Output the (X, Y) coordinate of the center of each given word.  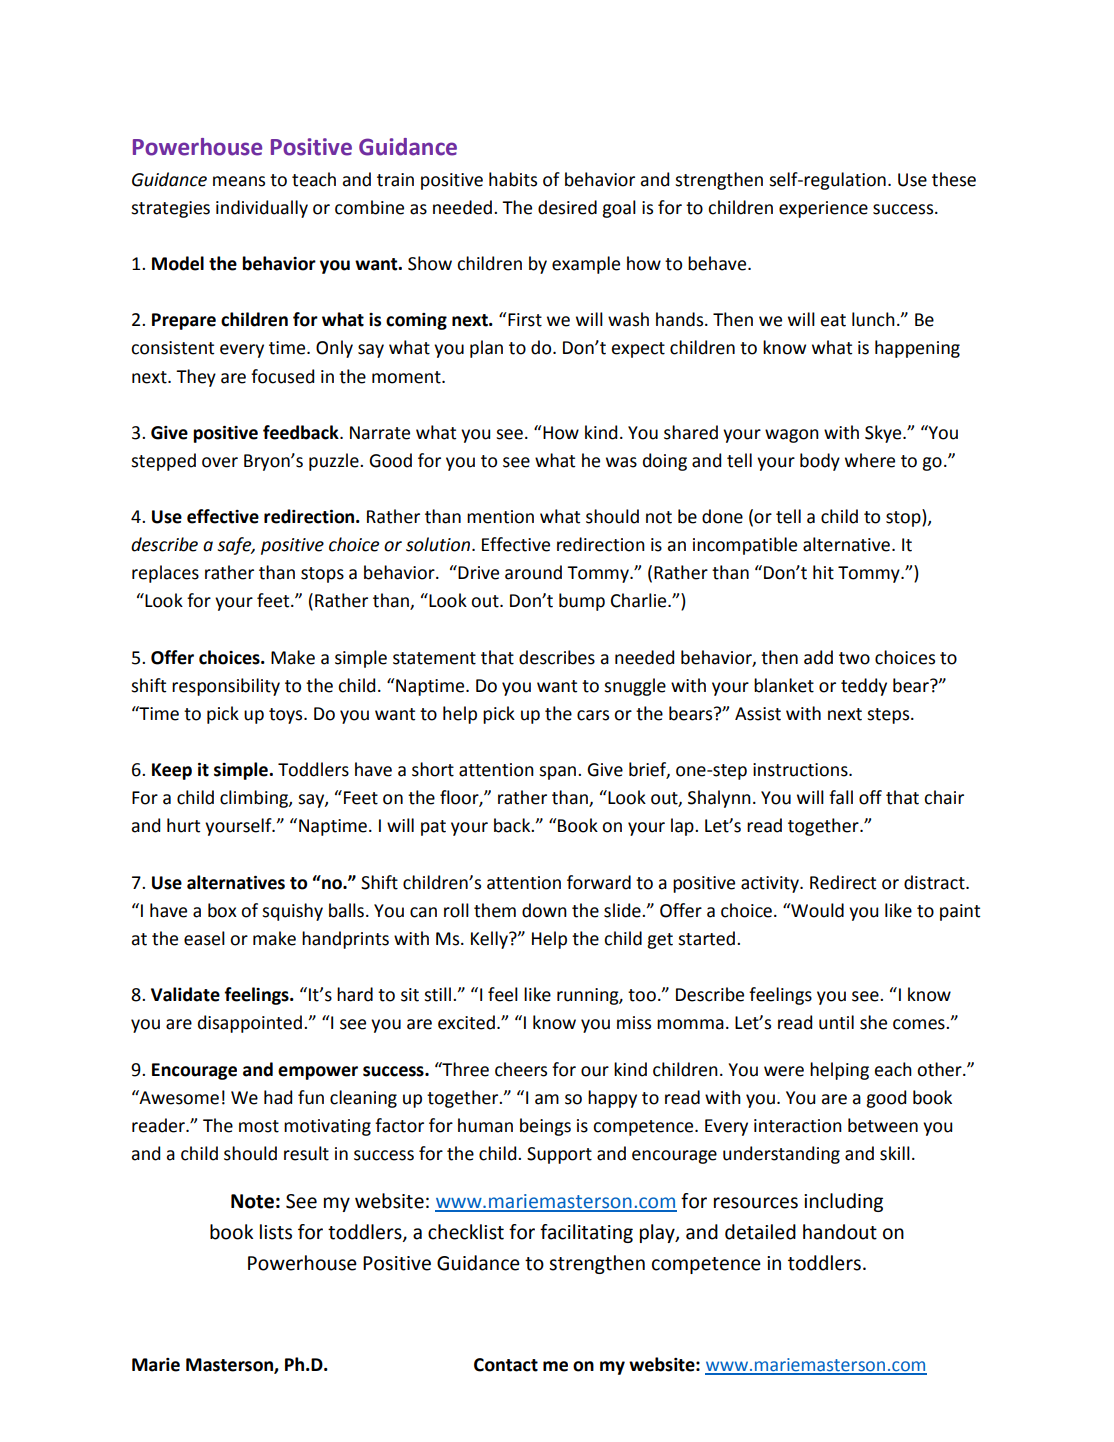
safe (235, 546)
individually (262, 209)
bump (582, 602)
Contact (506, 1365)
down (544, 910)
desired (567, 207)
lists (276, 1232)
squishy (292, 912)
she (873, 1022)
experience (823, 209)
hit (823, 572)
